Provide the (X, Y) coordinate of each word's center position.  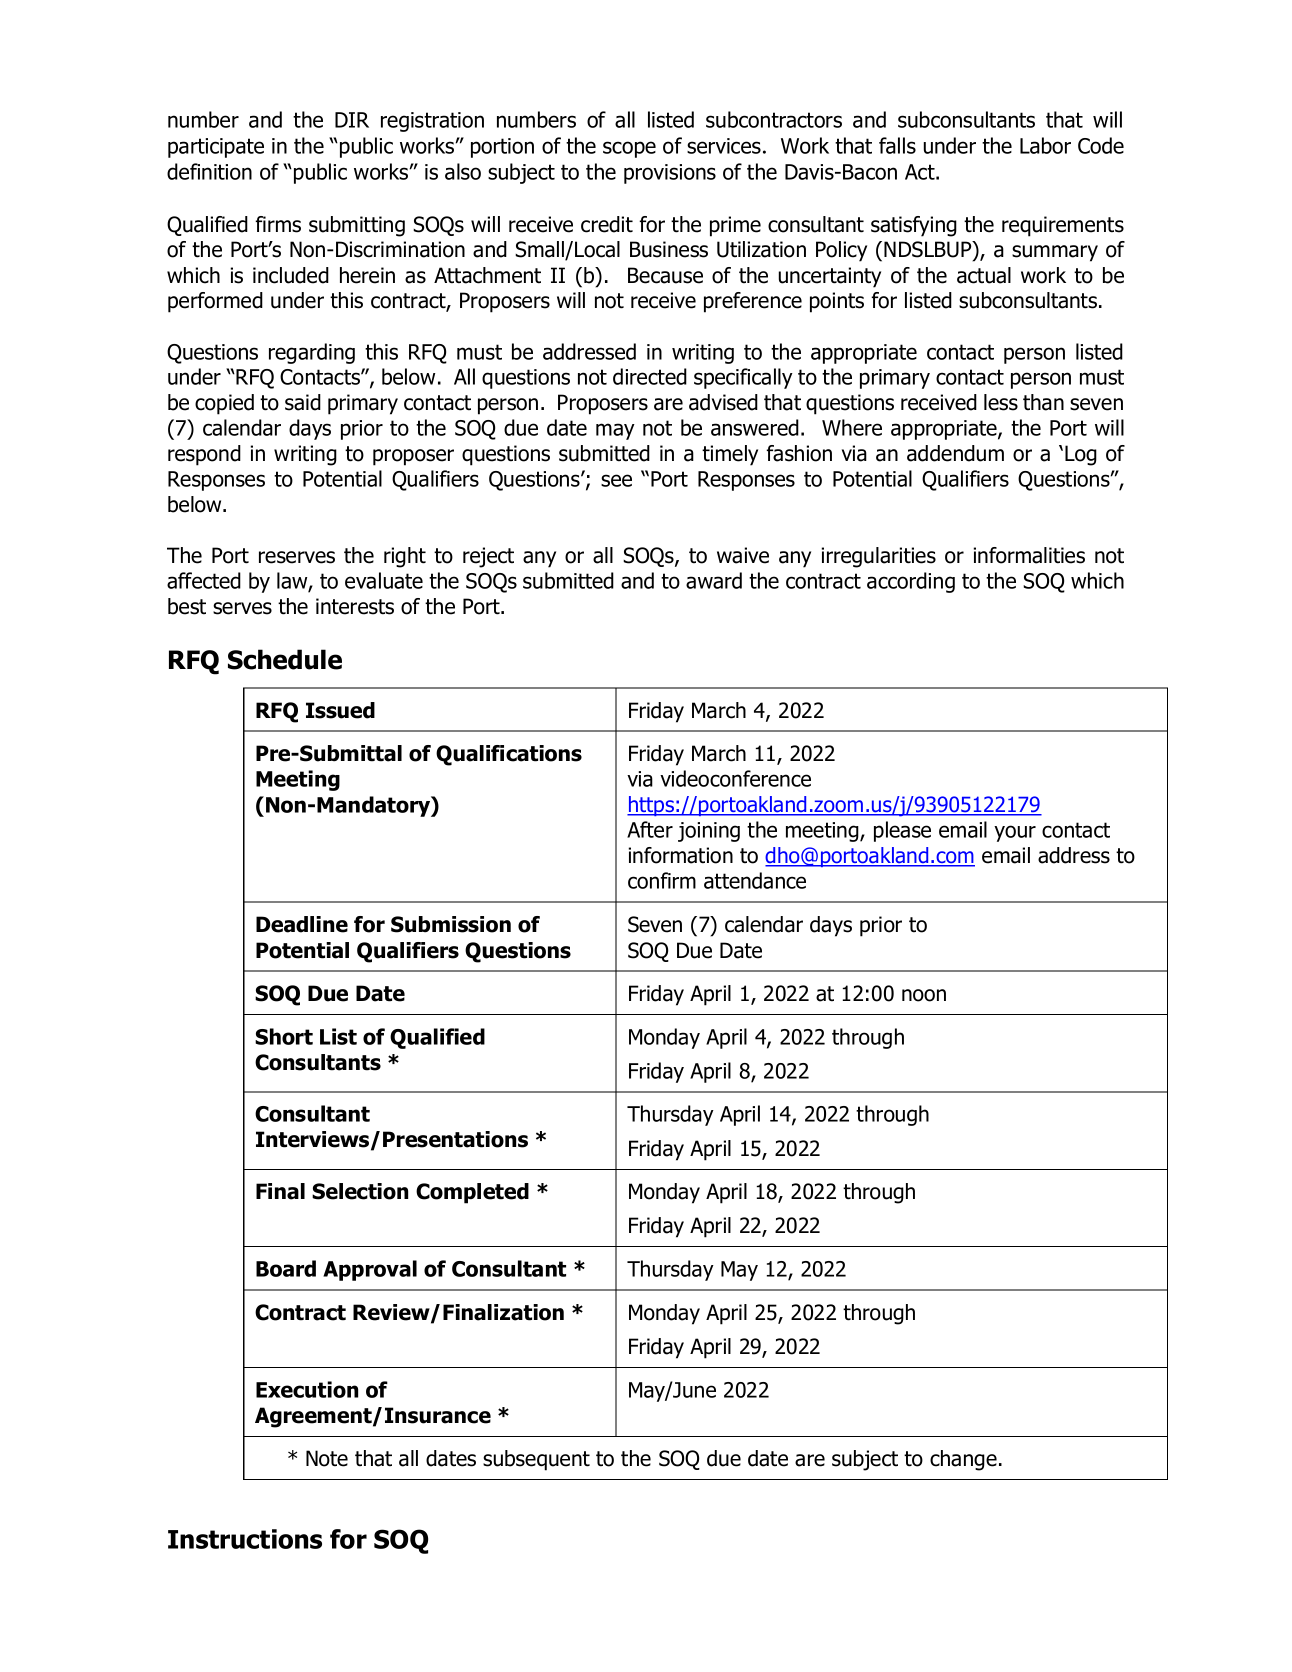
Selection (360, 1191)
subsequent (536, 1460)
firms (278, 224)
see (616, 480)
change (963, 1460)
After (650, 829)
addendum (955, 453)
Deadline (302, 924)
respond (204, 455)
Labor (1045, 145)
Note (327, 1458)
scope (629, 149)
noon (924, 995)
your (1015, 833)
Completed (472, 1193)
